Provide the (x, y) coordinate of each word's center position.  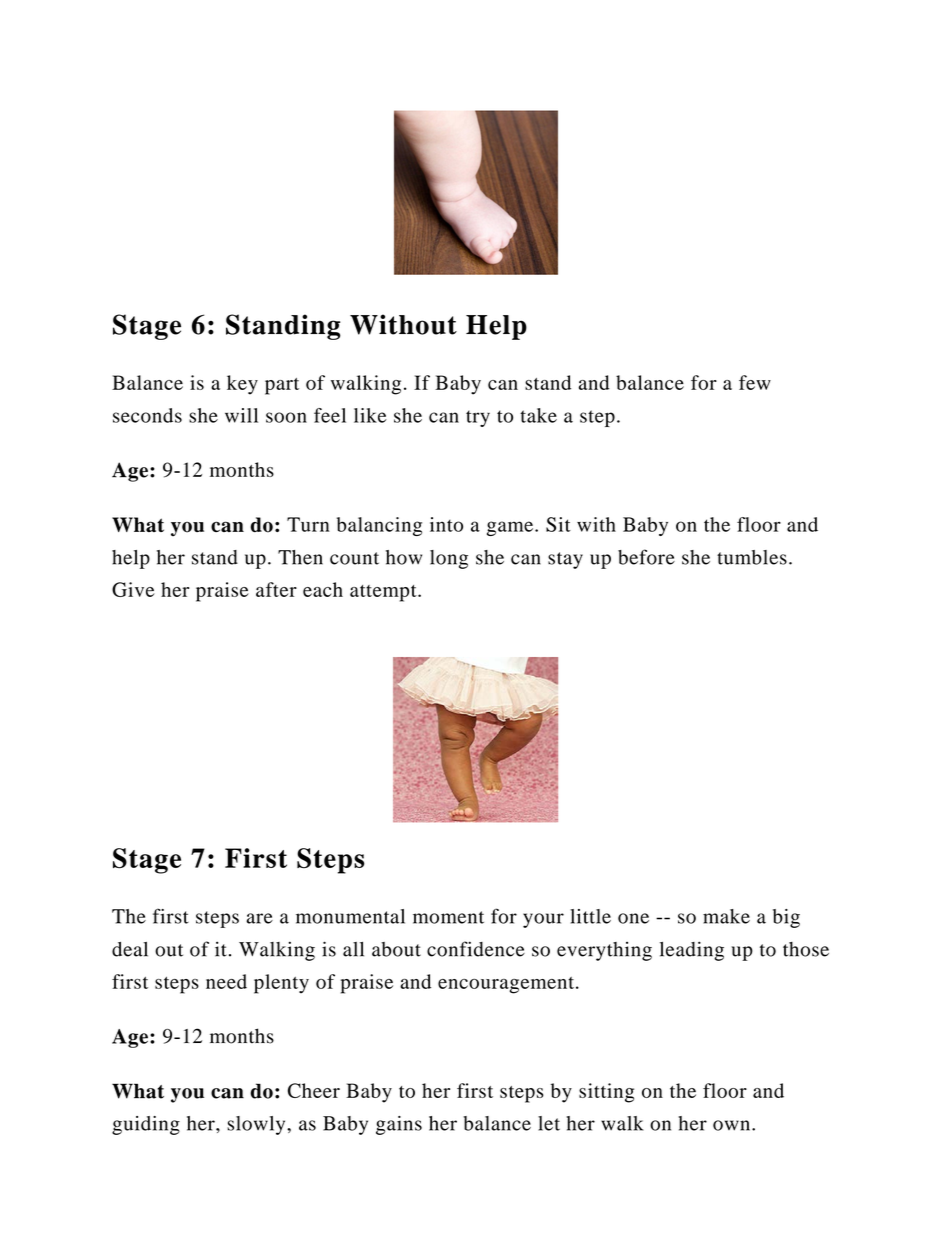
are (259, 918)
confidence (476, 949)
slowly (257, 1125)
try (478, 418)
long (449, 559)
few (755, 382)
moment (448, 917)
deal (130, 949)
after (276, 589)
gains (399, 1125)
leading (692, 951)
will (241, 415)
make (726, 916)
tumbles (752, 557)
